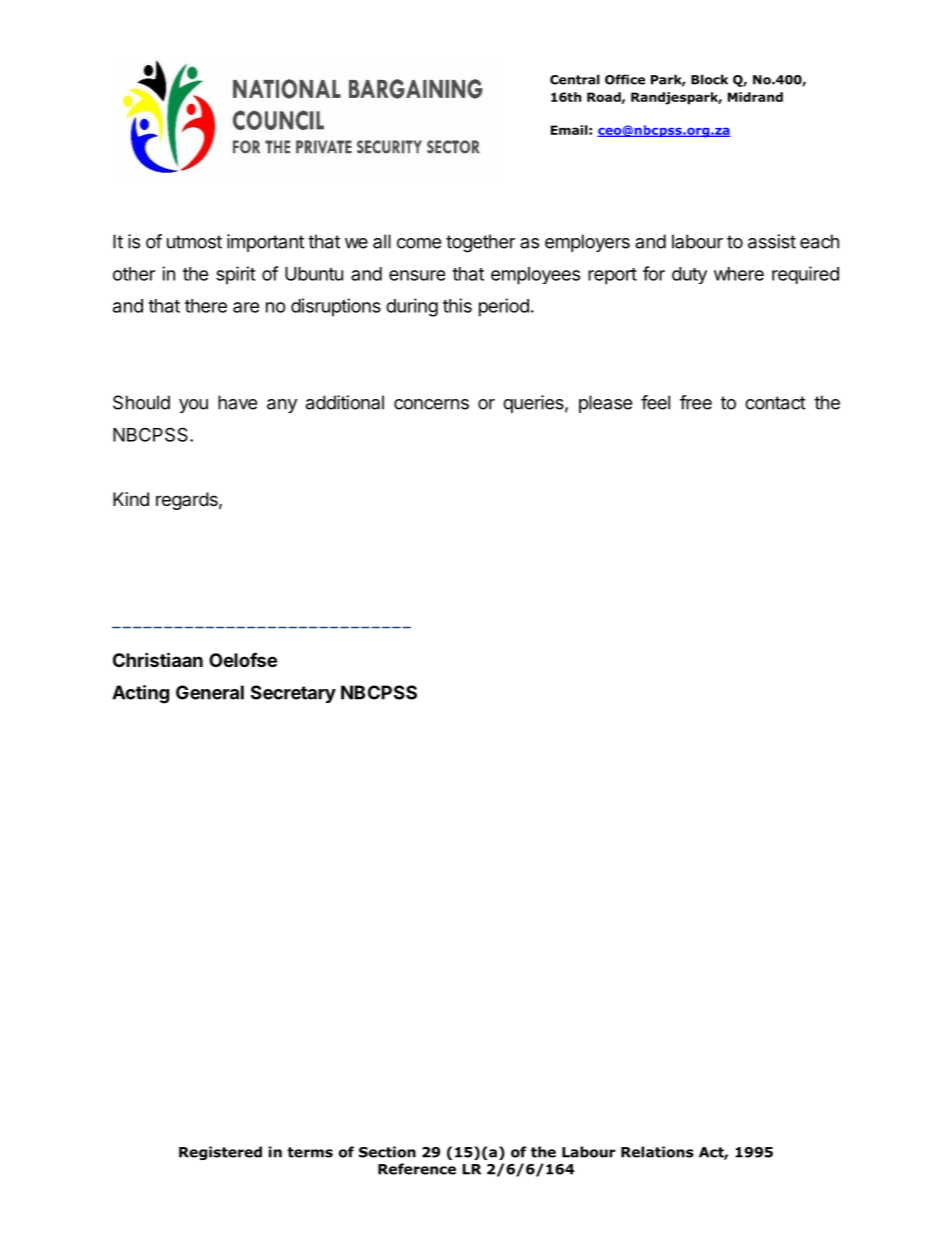  What do you see at coordinates (417, 1169) in the document?
I see `Reference` at bounding box center [417, 1169].
